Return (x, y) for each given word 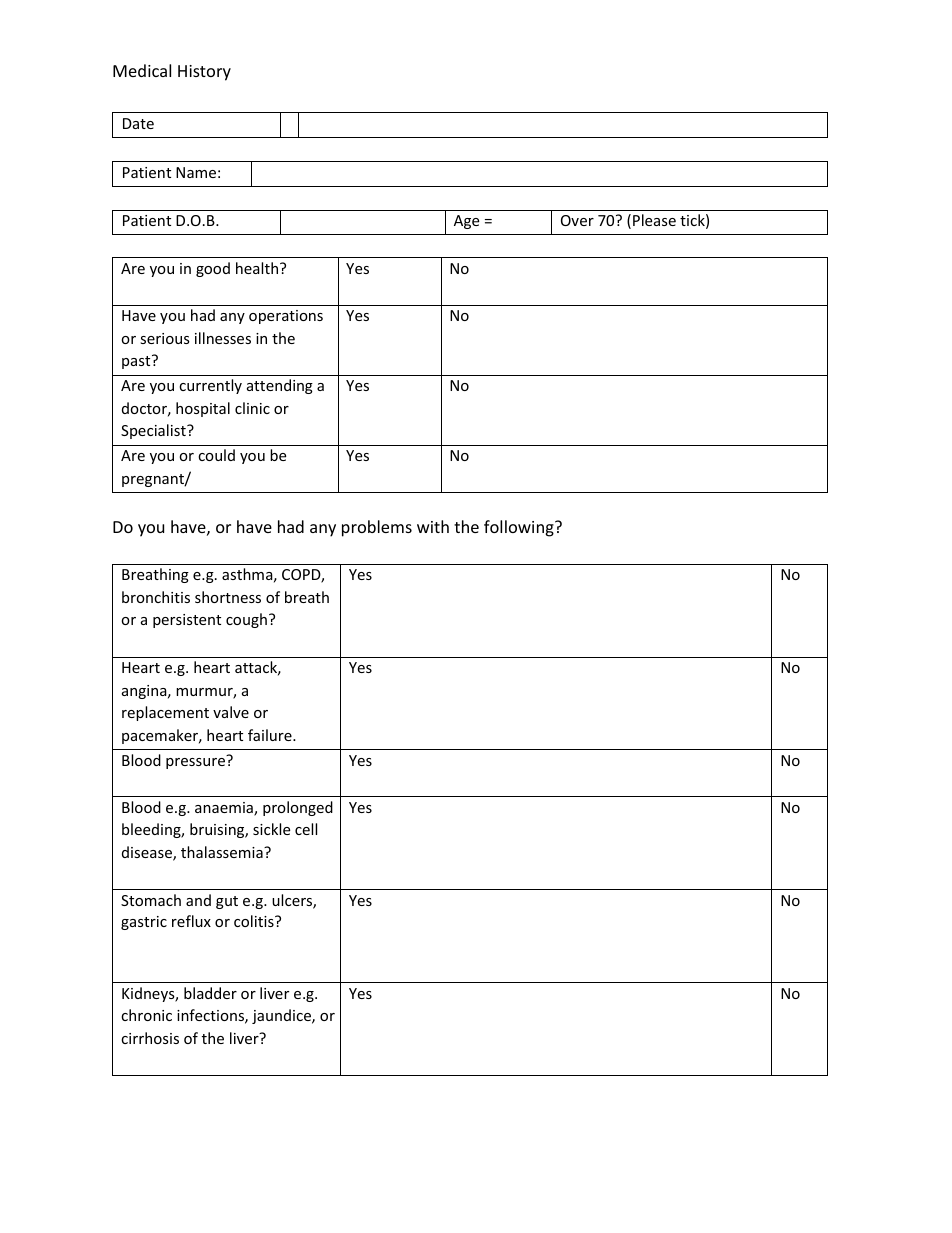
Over (577, 220)
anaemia (225, 809)
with (433, 526)
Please (654, 220)
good (213, 269)
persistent (187, 621)
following (520, 528)
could (216, 455)
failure (271, 735)
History (204, 73)
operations (286, 317)
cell (306, 829)
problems (377, 528)
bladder (210, 993)
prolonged (298, 808)
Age (466, 222)
